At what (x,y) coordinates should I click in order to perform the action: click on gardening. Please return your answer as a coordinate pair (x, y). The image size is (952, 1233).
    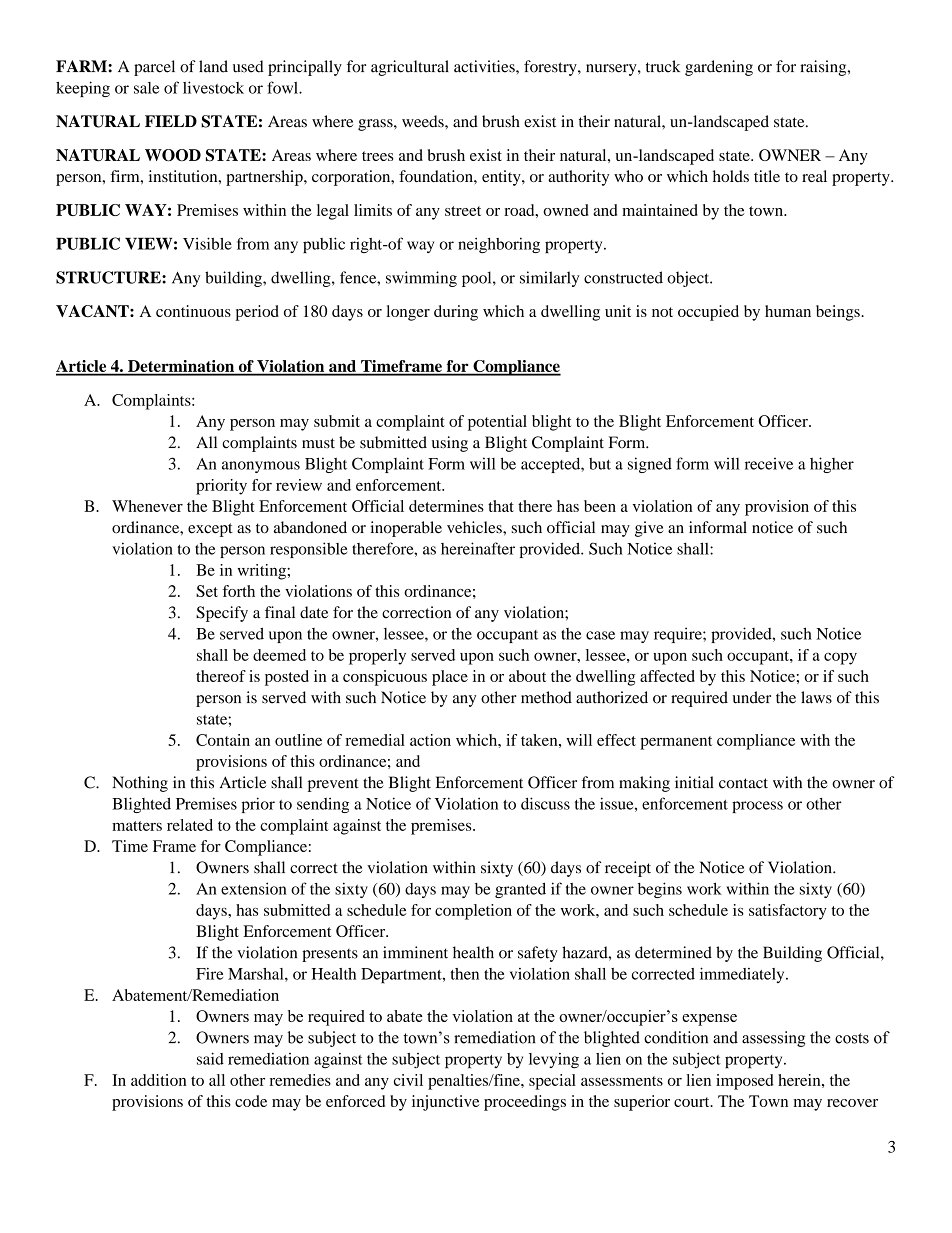
    Looking at the image, I should click on (719, 68).
